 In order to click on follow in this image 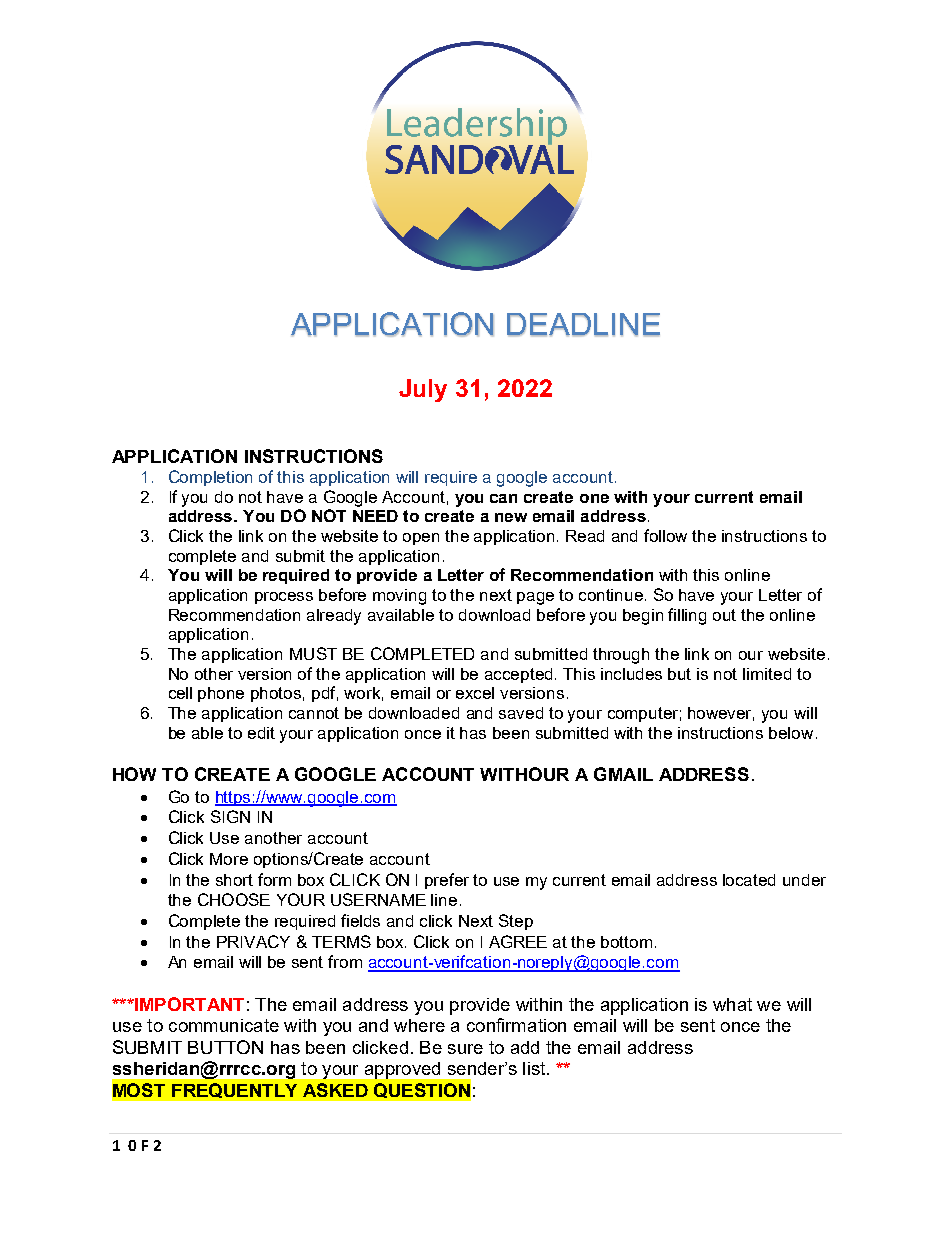, I will do `click(665, 535)`.
